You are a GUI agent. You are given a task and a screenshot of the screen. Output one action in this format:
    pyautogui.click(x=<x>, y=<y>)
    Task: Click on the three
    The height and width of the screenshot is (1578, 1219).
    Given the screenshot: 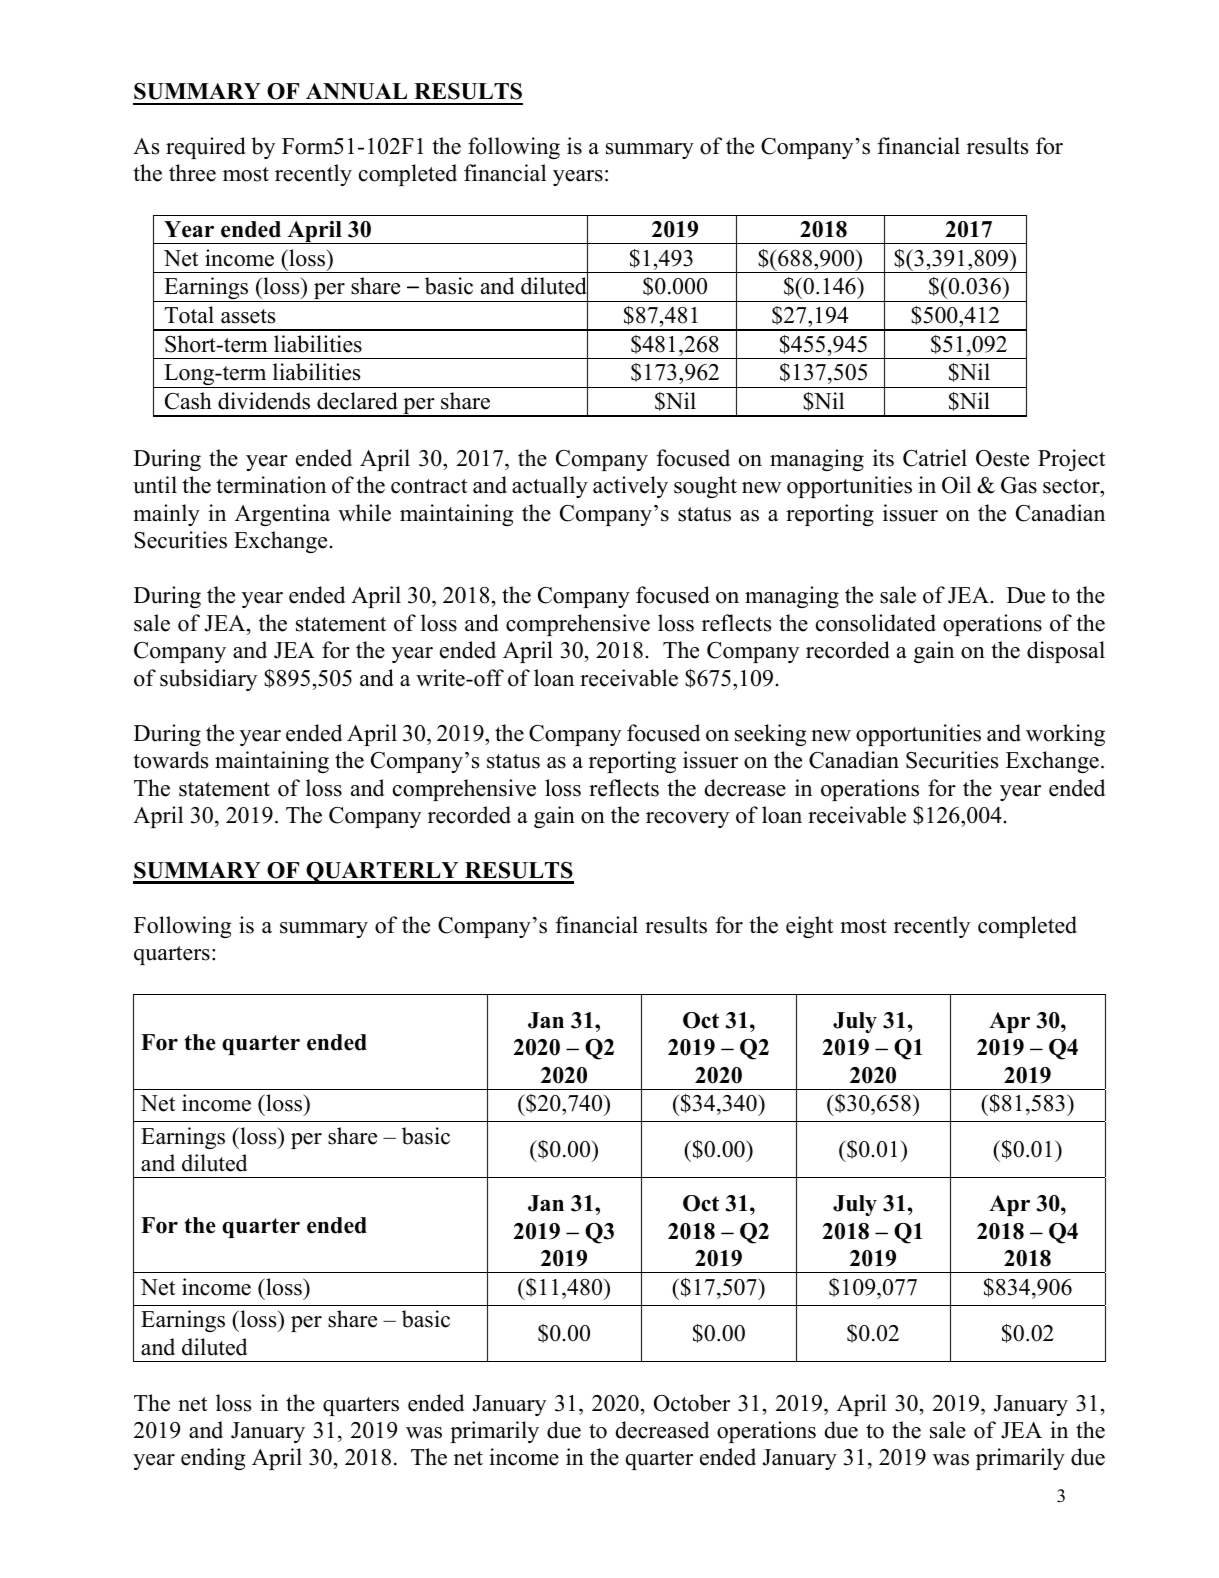 What is the action you would take?
    pyautogui.click(x=192, y=173)
